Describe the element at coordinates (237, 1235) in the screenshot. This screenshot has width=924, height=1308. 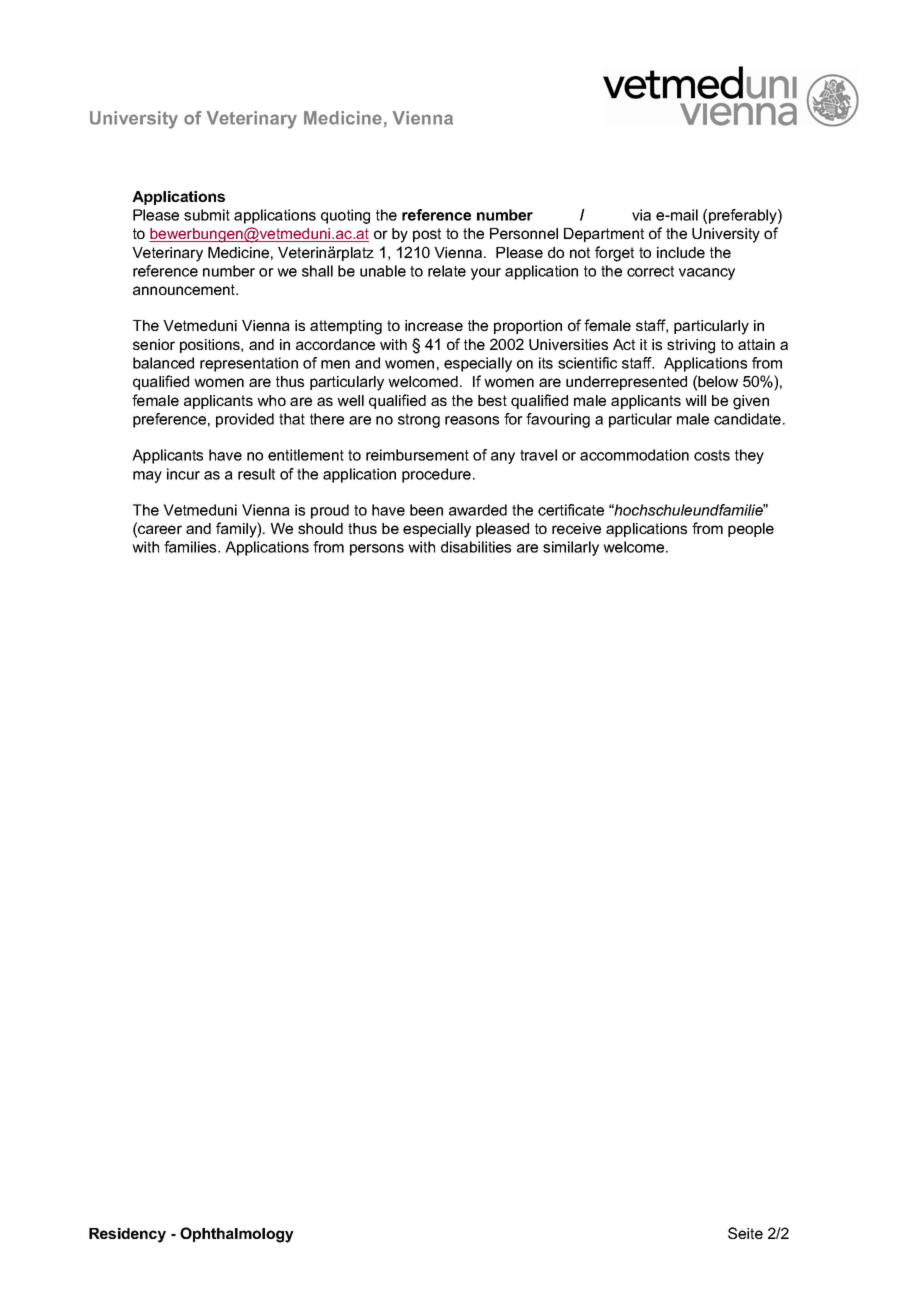
I see `Ophthalmology` at that location.
